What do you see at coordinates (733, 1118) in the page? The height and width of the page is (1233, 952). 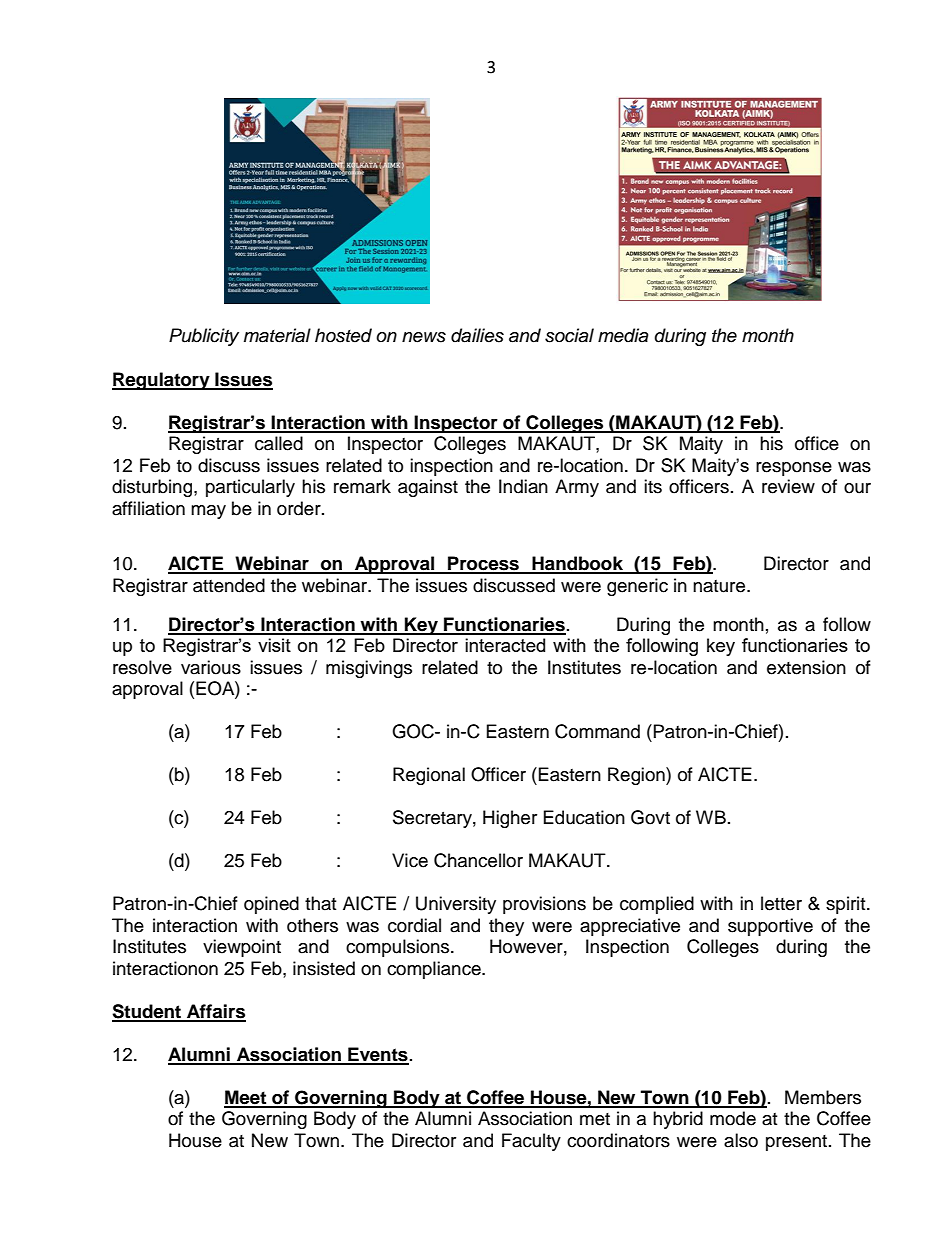 I see `mode` at bounding box center [733, 1118].
